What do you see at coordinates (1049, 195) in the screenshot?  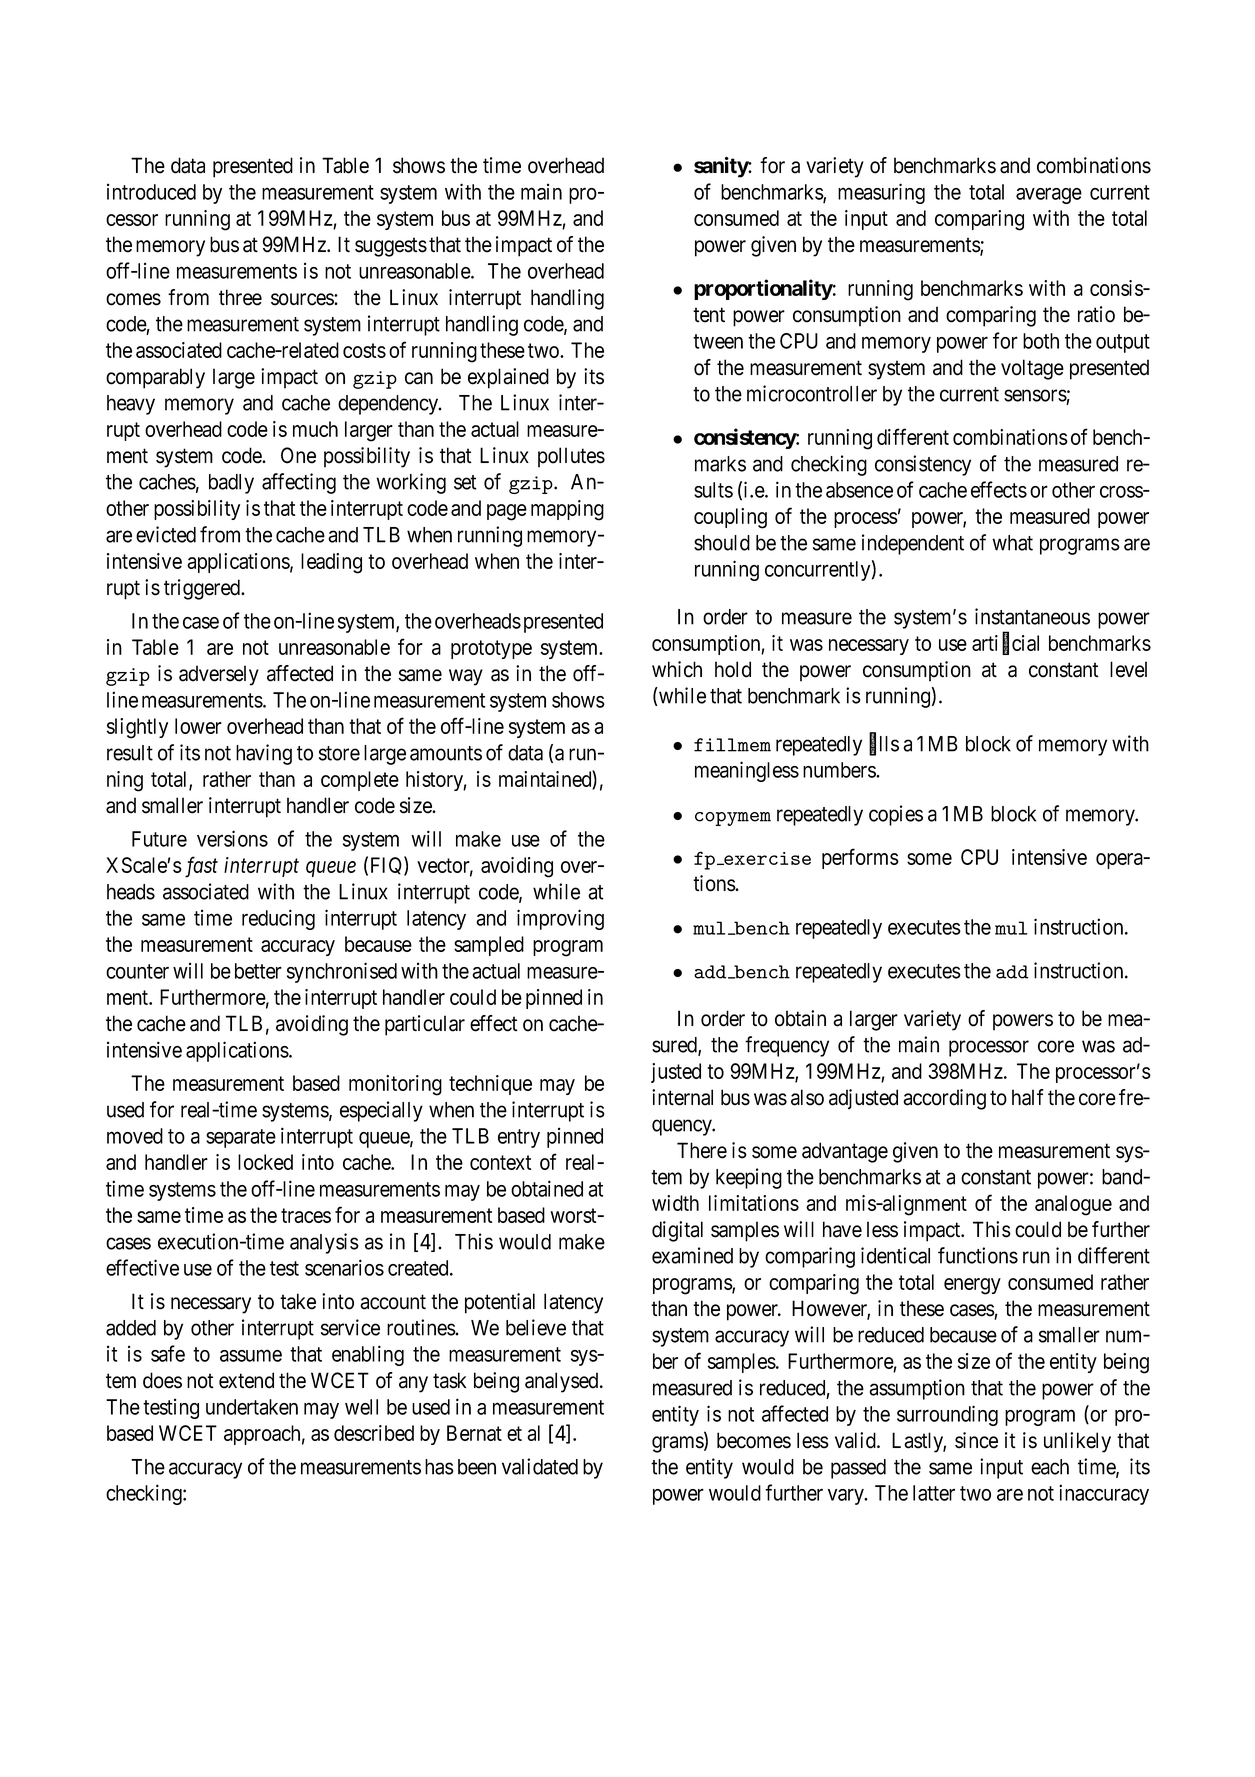 I see `average` at bounding box center [1049, 195].
